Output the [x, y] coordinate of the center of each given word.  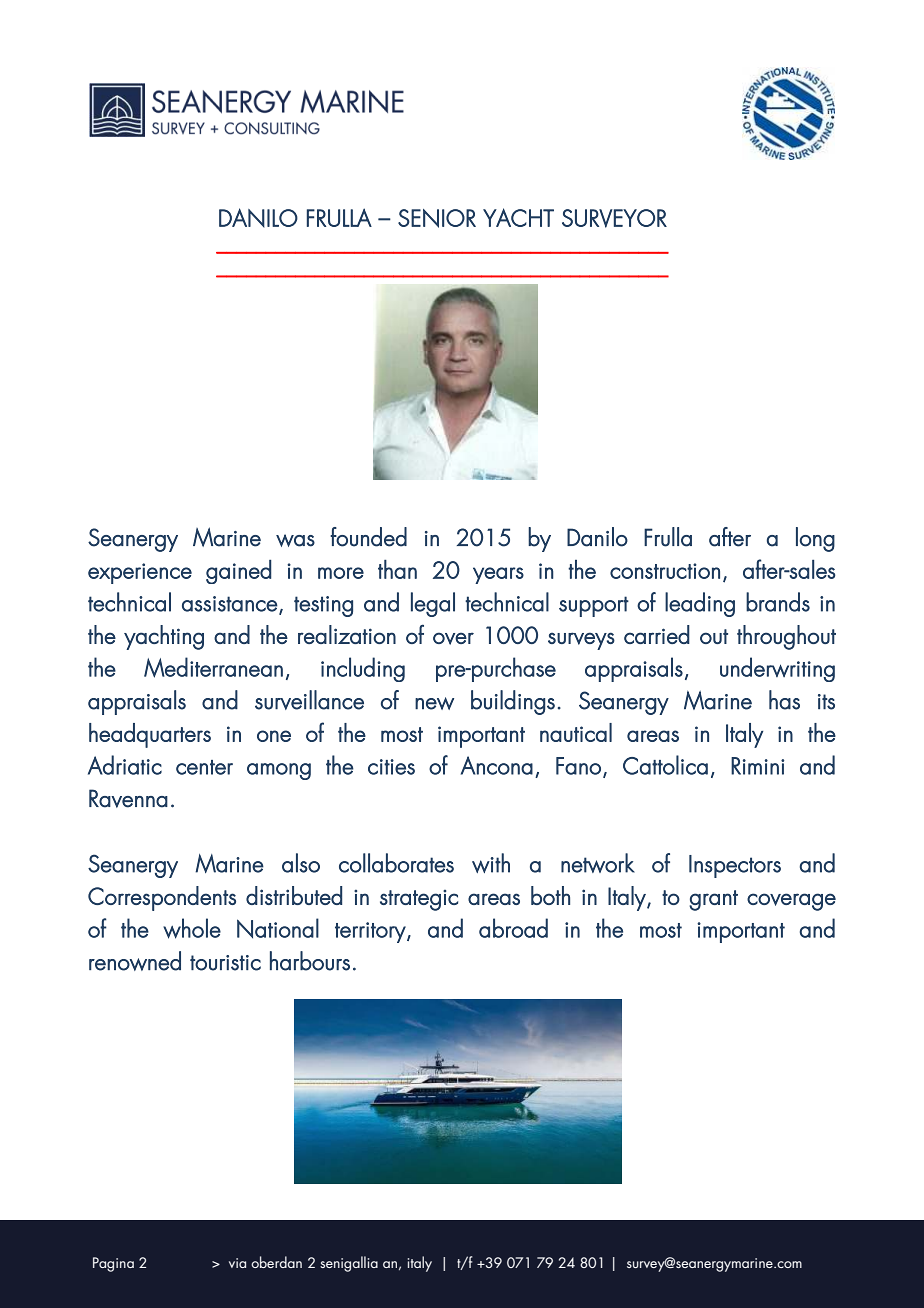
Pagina [113, 1264]
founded [368, 537]
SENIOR [437, 218]
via [237, 1263]
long [815, 539]
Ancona [497, 765]
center [204, 767]
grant [713, 900]
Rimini [757, 766]
